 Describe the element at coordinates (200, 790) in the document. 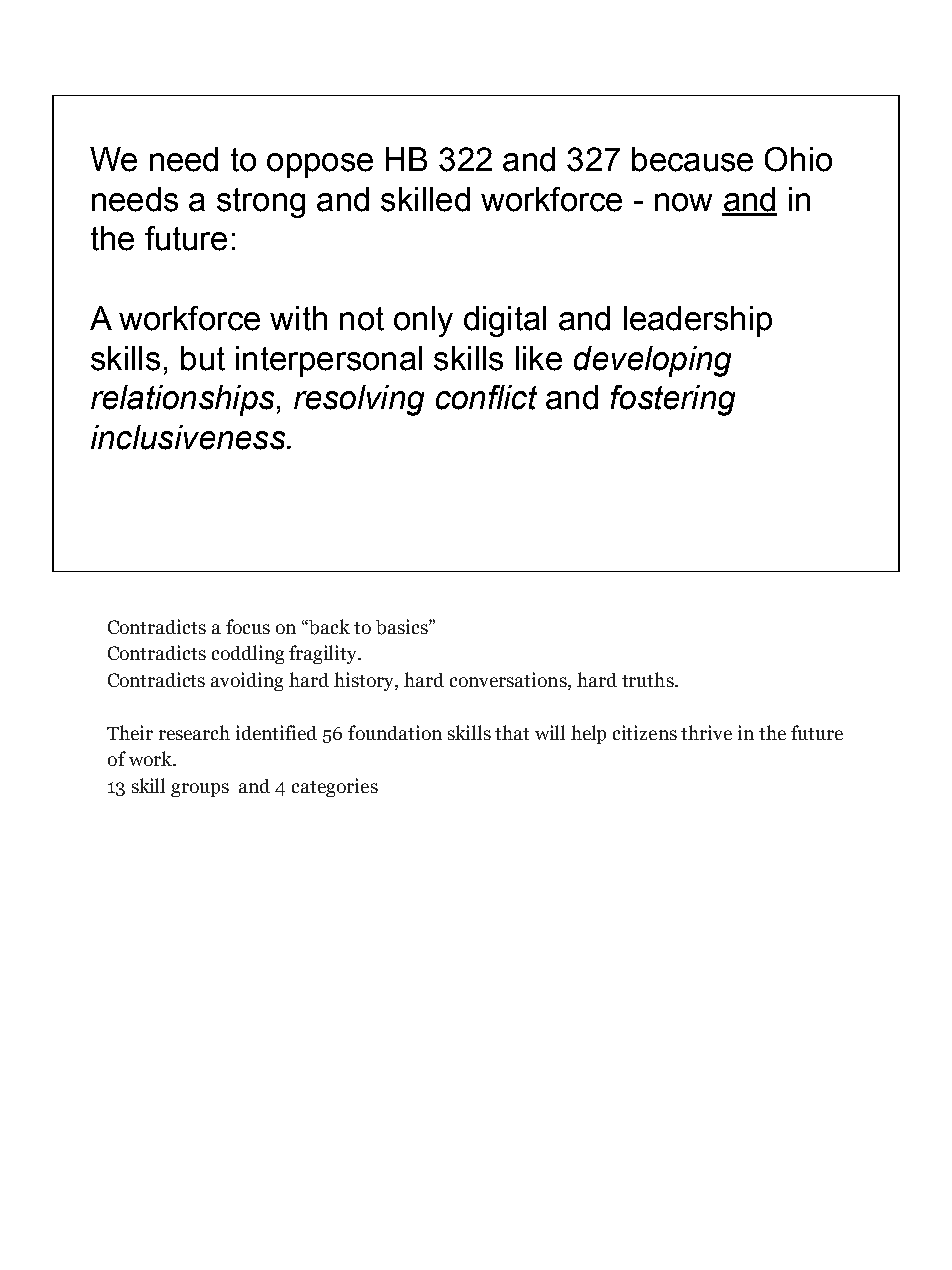

I see `groups` at that location.
